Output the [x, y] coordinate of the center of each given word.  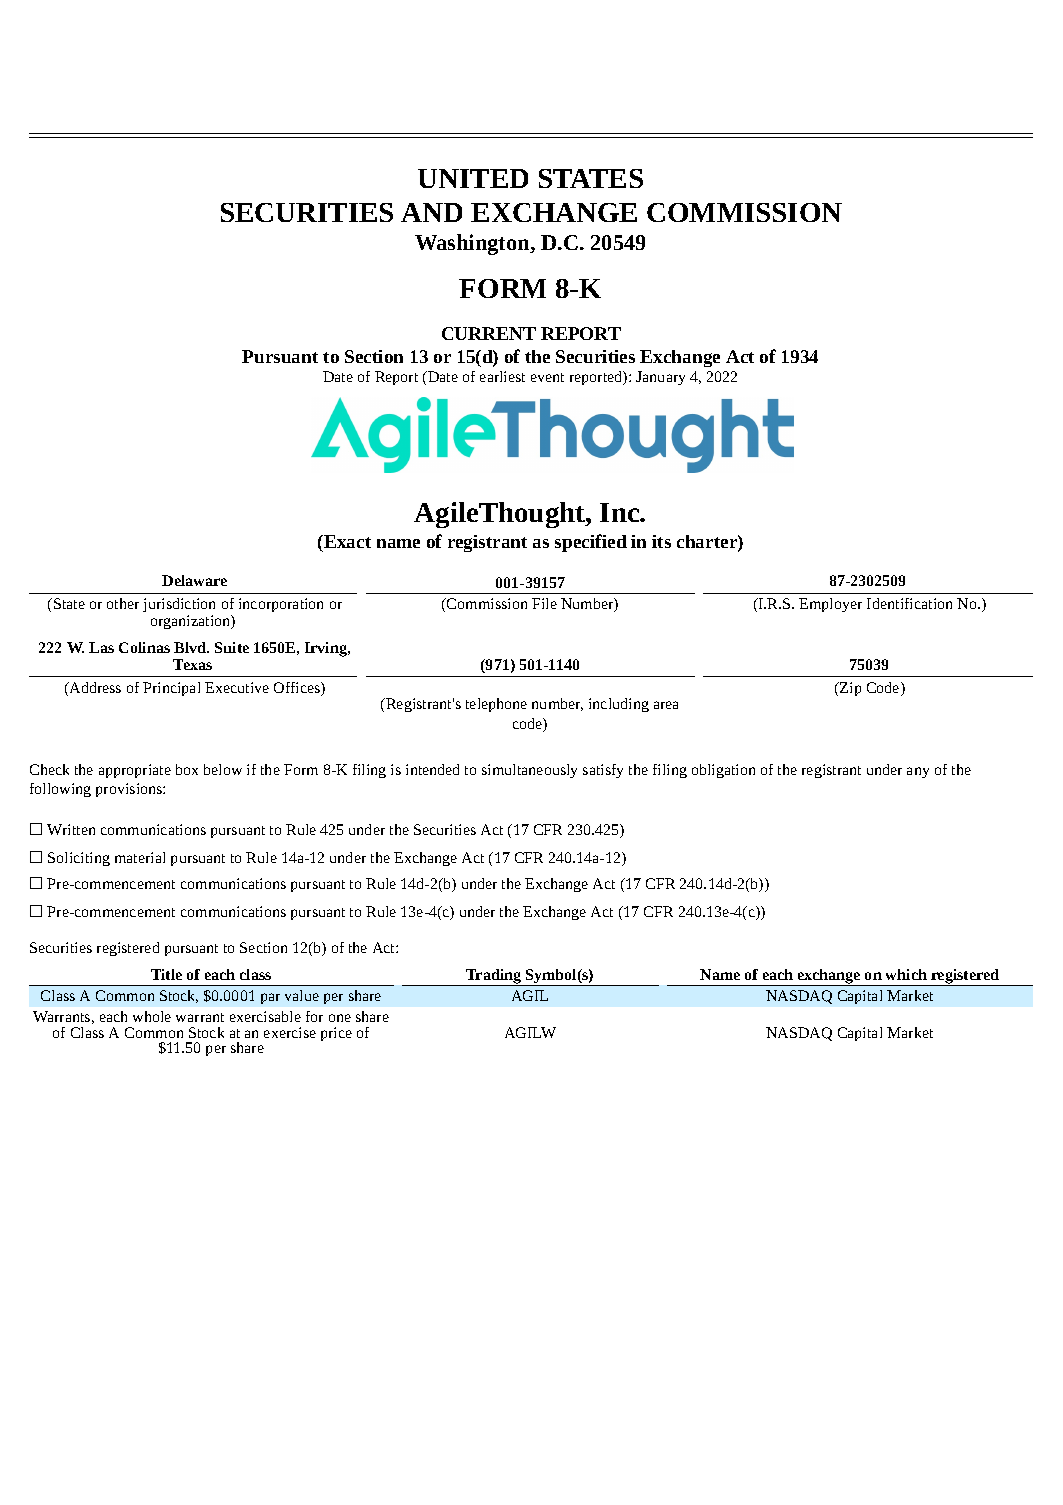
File [544, 603]
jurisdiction [179, 607]
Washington [473, 244]
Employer [830, 605]
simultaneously [529, 771]
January [660, 378]
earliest [502, 376]
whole [152, 1016]
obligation [723, 771]
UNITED [473, 178]
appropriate [135, 771]
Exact [346, 541]
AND [431, 212]
